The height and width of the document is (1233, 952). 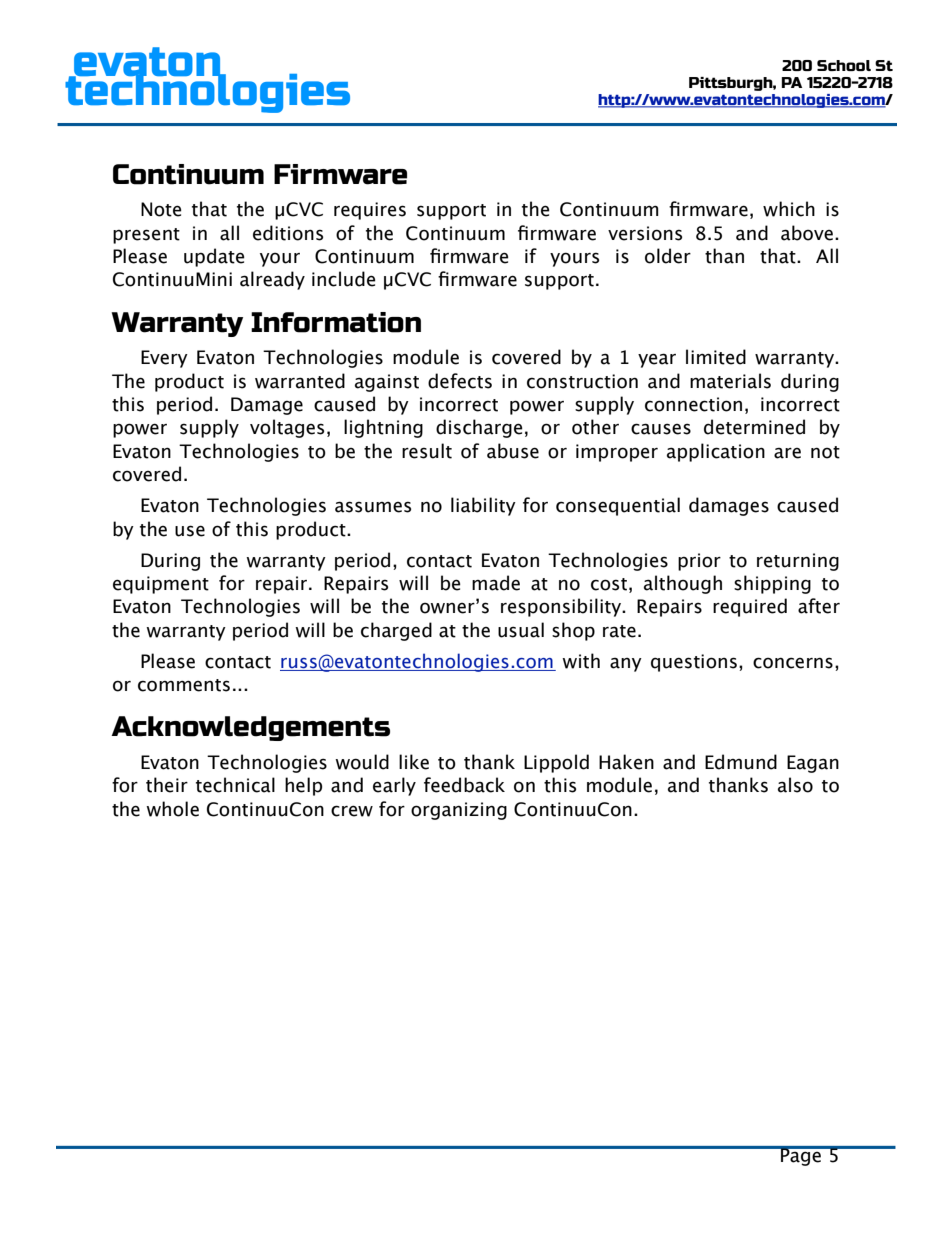 What do you see at coordinates (750, 607) in the document?
I see `required` at bounding box center [750, 607].
